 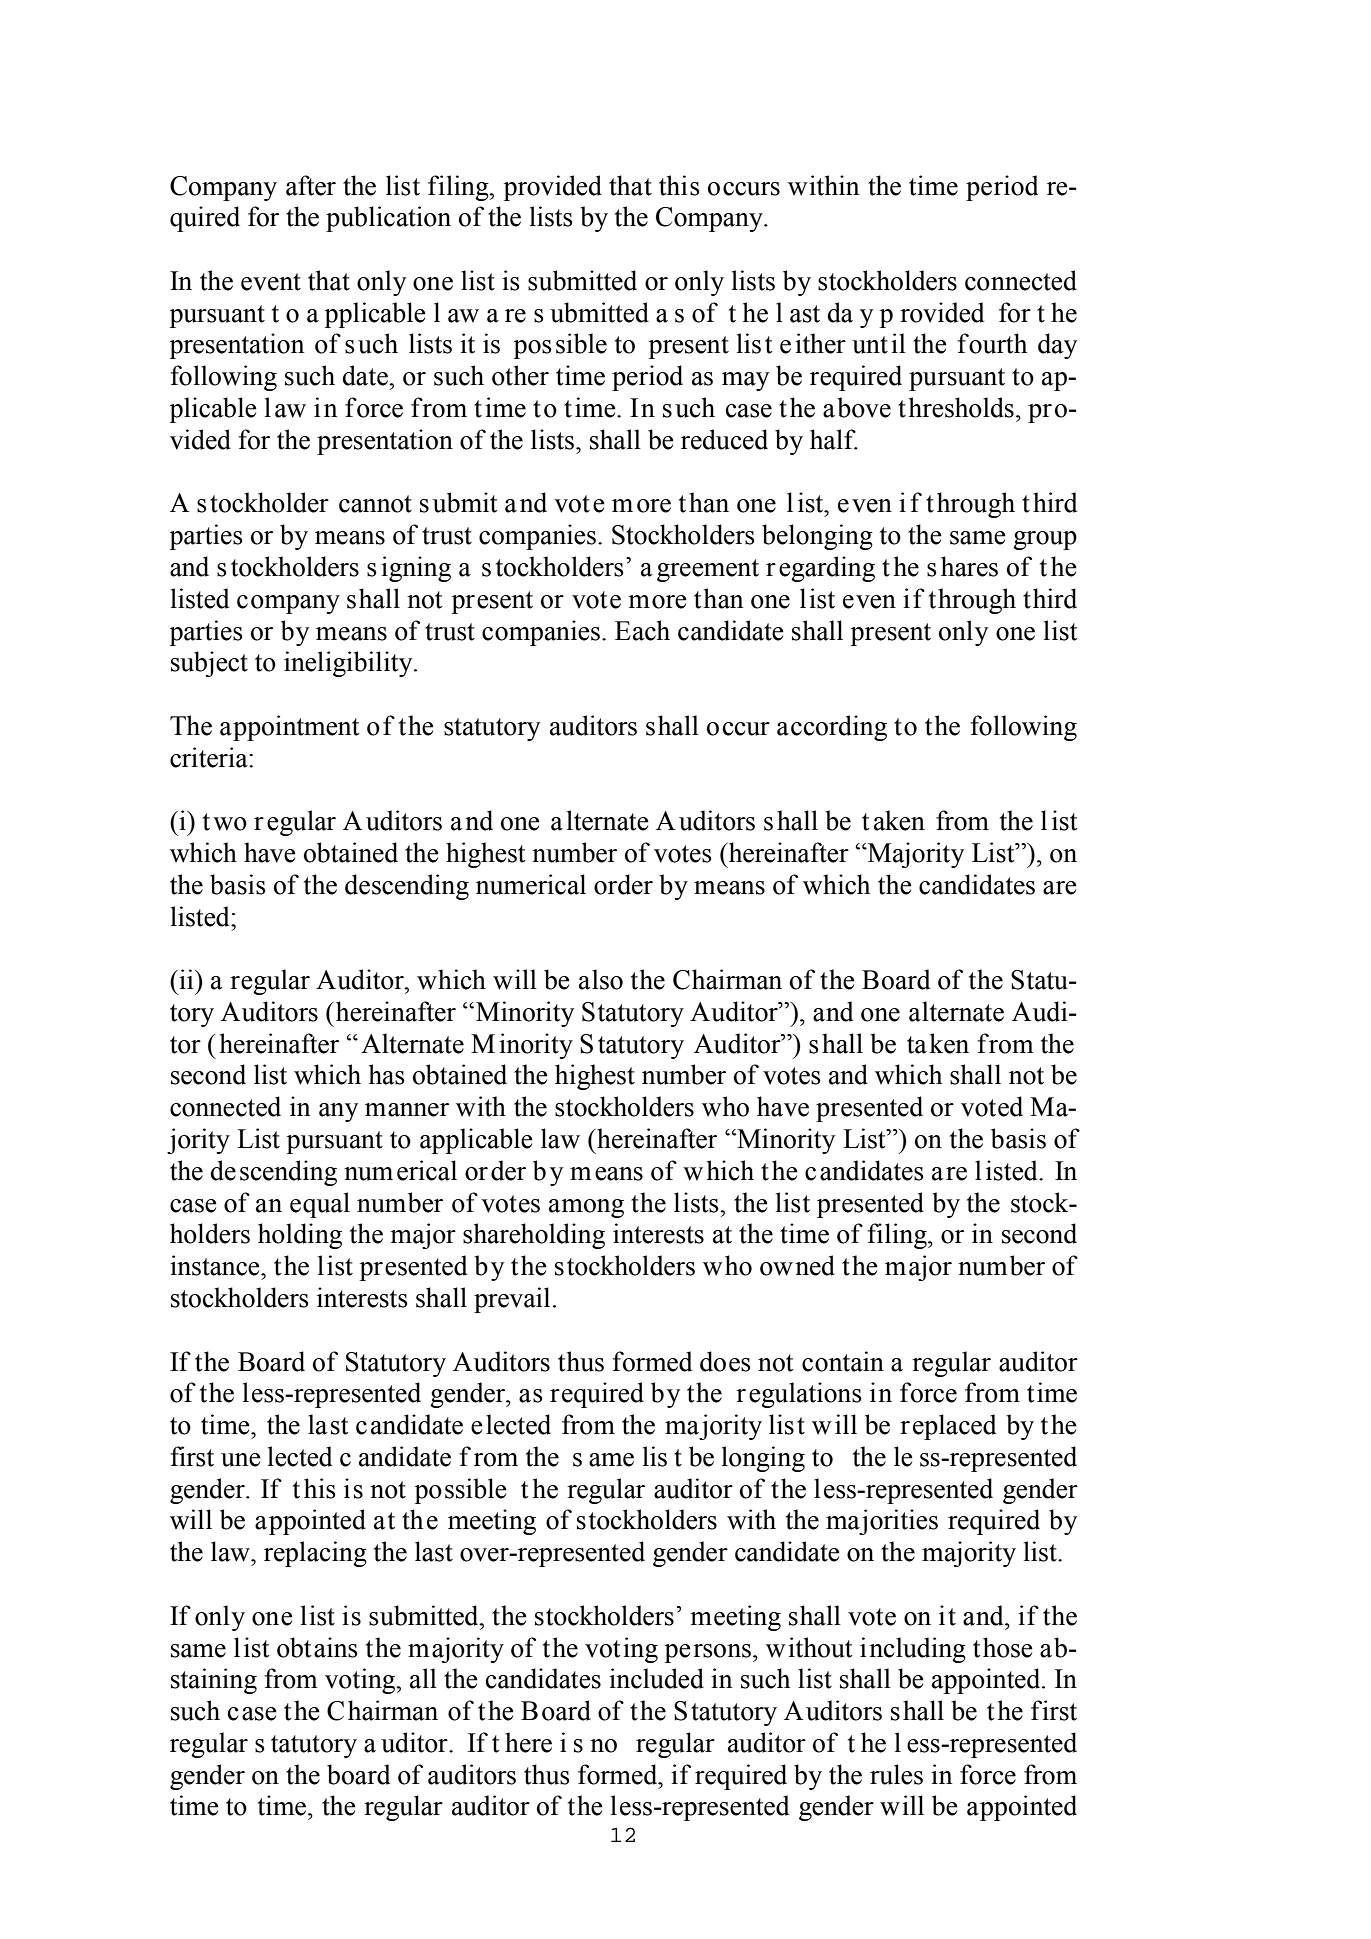 What do you see at coordinates (601, 979) in the screenshot?
I see `also` at bounding box center [601, 979].
